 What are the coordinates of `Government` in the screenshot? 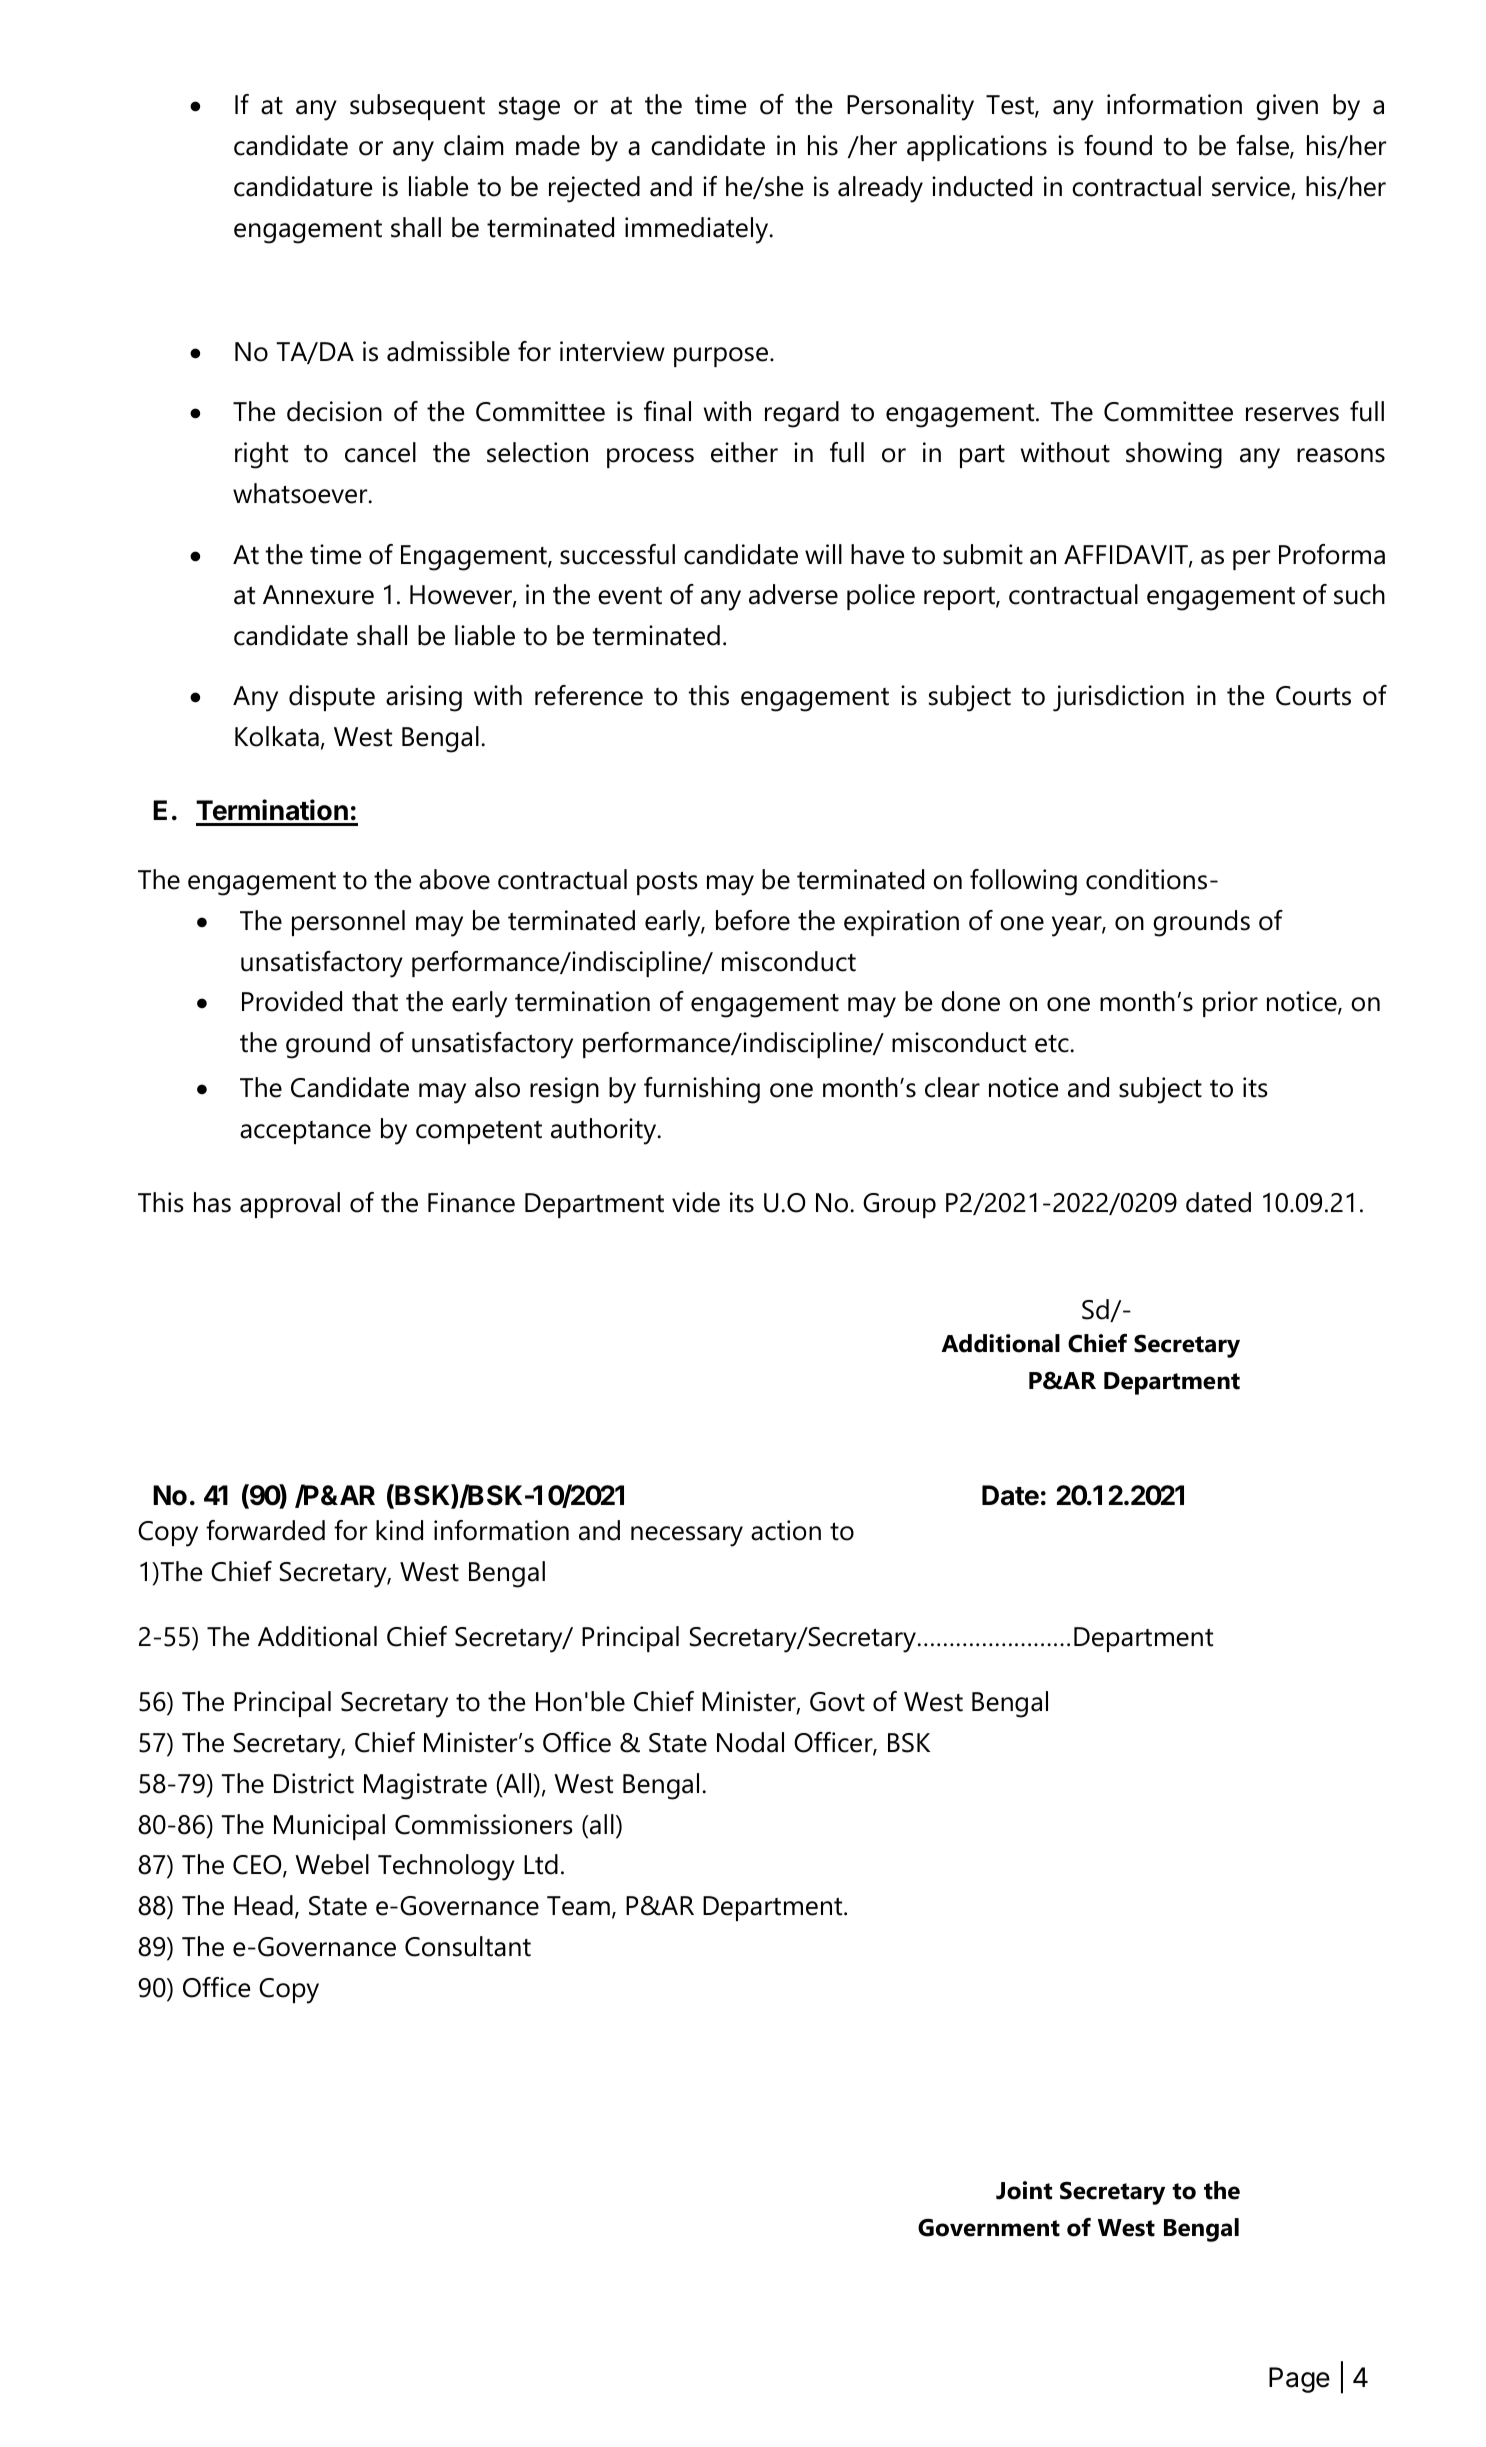 It's located at (989, 2228).
